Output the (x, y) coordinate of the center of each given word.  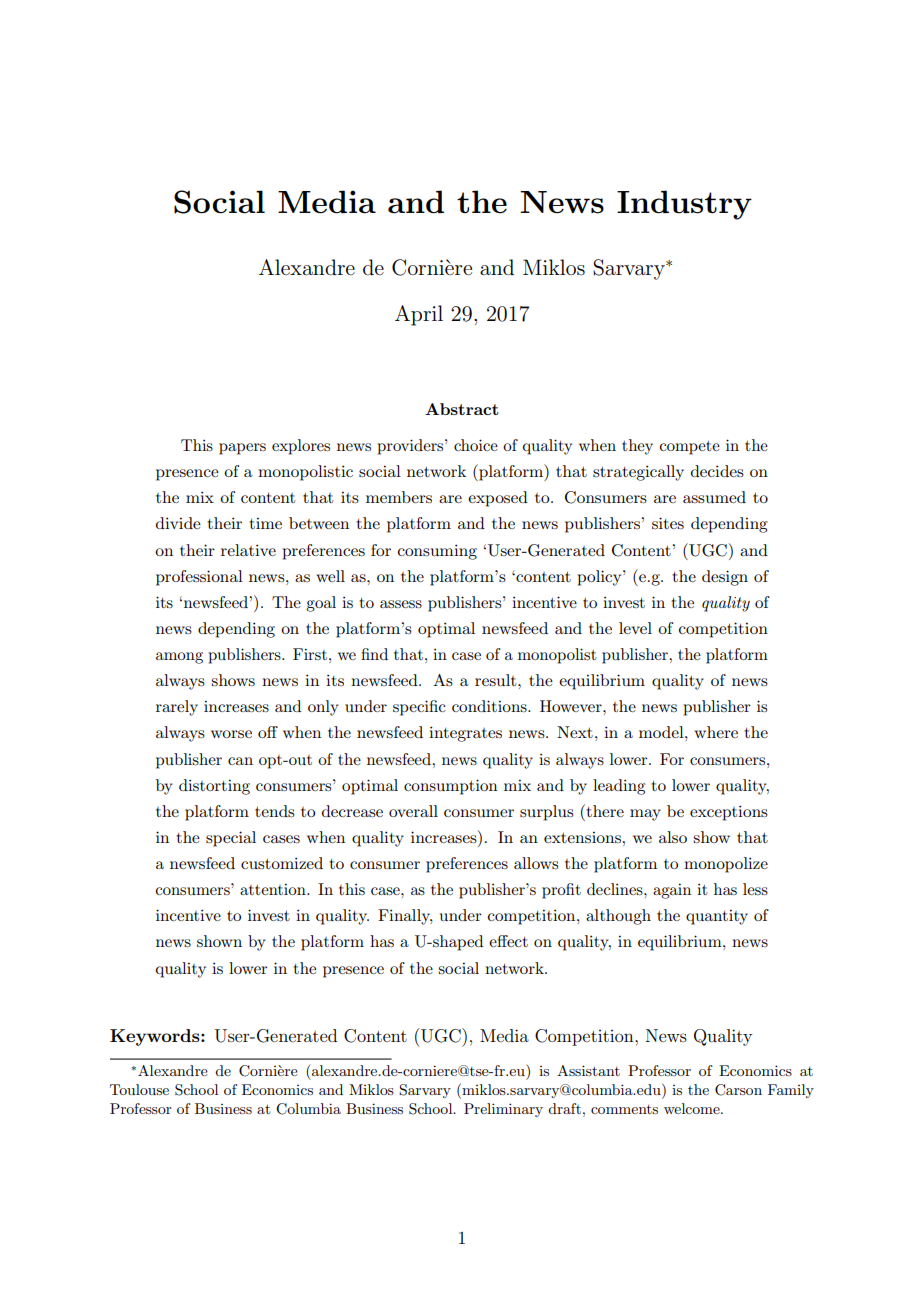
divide (178, 523)
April (419, 315)
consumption (451, 787)
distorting (214, 787)
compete (689, 448)
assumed (714, 497)
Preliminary (503, 1110)
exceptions (729, 813)
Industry (684, 205)
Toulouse (139, 1089)
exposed (498, 499)
